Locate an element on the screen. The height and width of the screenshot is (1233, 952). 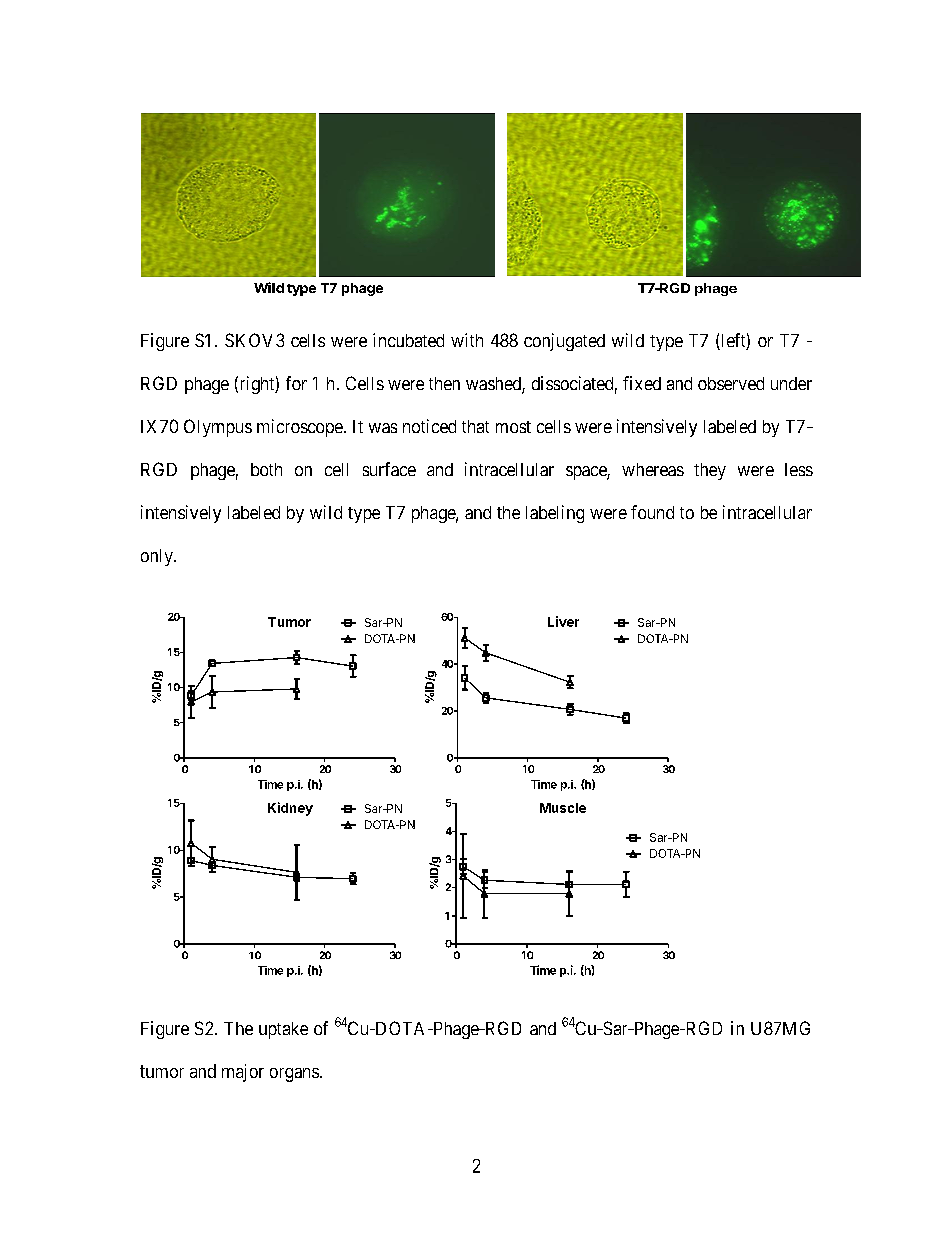
for is located at coordinates (296, 383).
